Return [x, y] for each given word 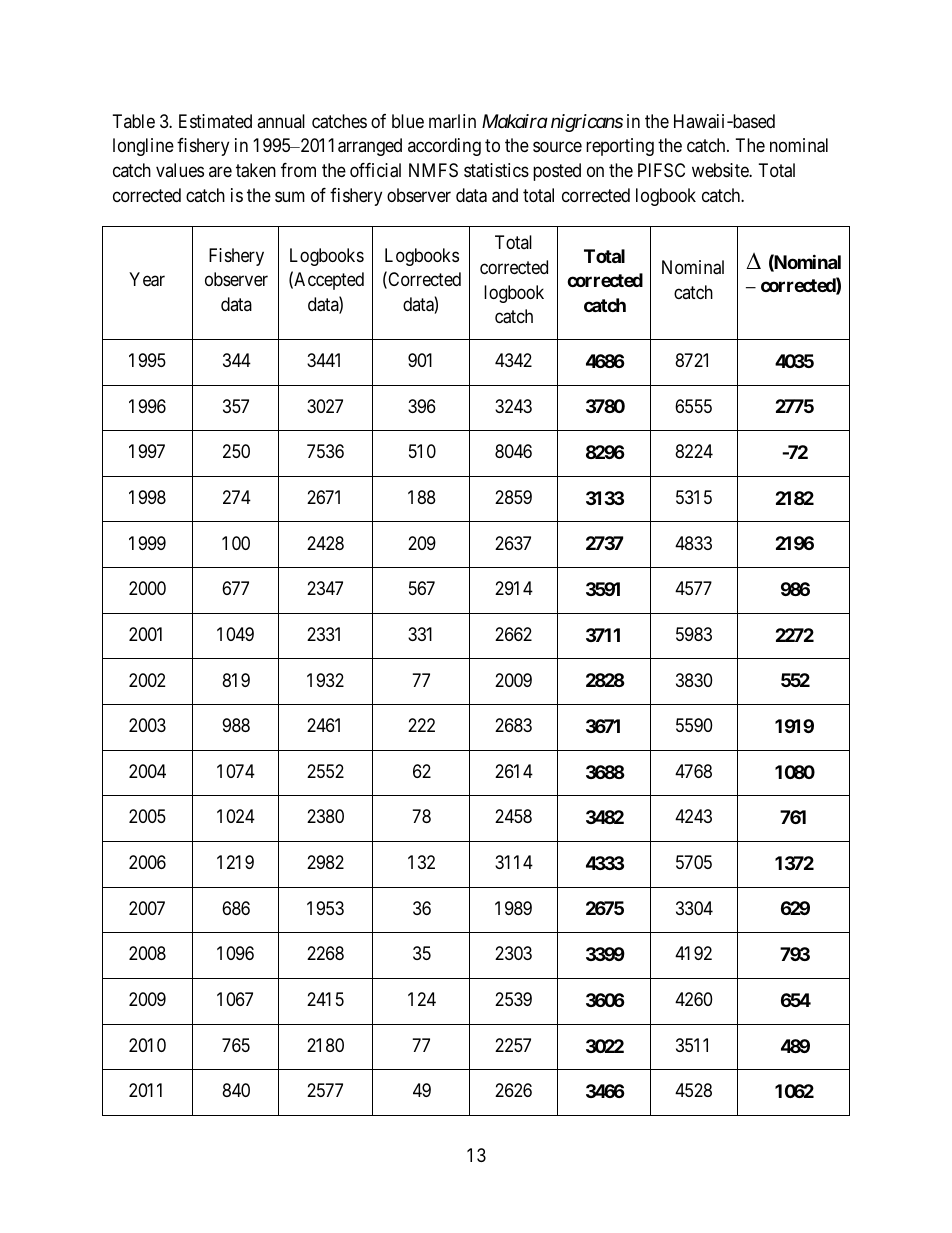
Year [147, 279]
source [557, 147]
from [298, 170]
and [505, 195]
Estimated [215, 121]
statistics [496, 170]
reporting [620, 147]
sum [290, 196]
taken [256, 170]
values [180, 170]
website [721, 170]
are [220, 172]
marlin [452, 121]
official [375, 170]
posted [557, 172]
